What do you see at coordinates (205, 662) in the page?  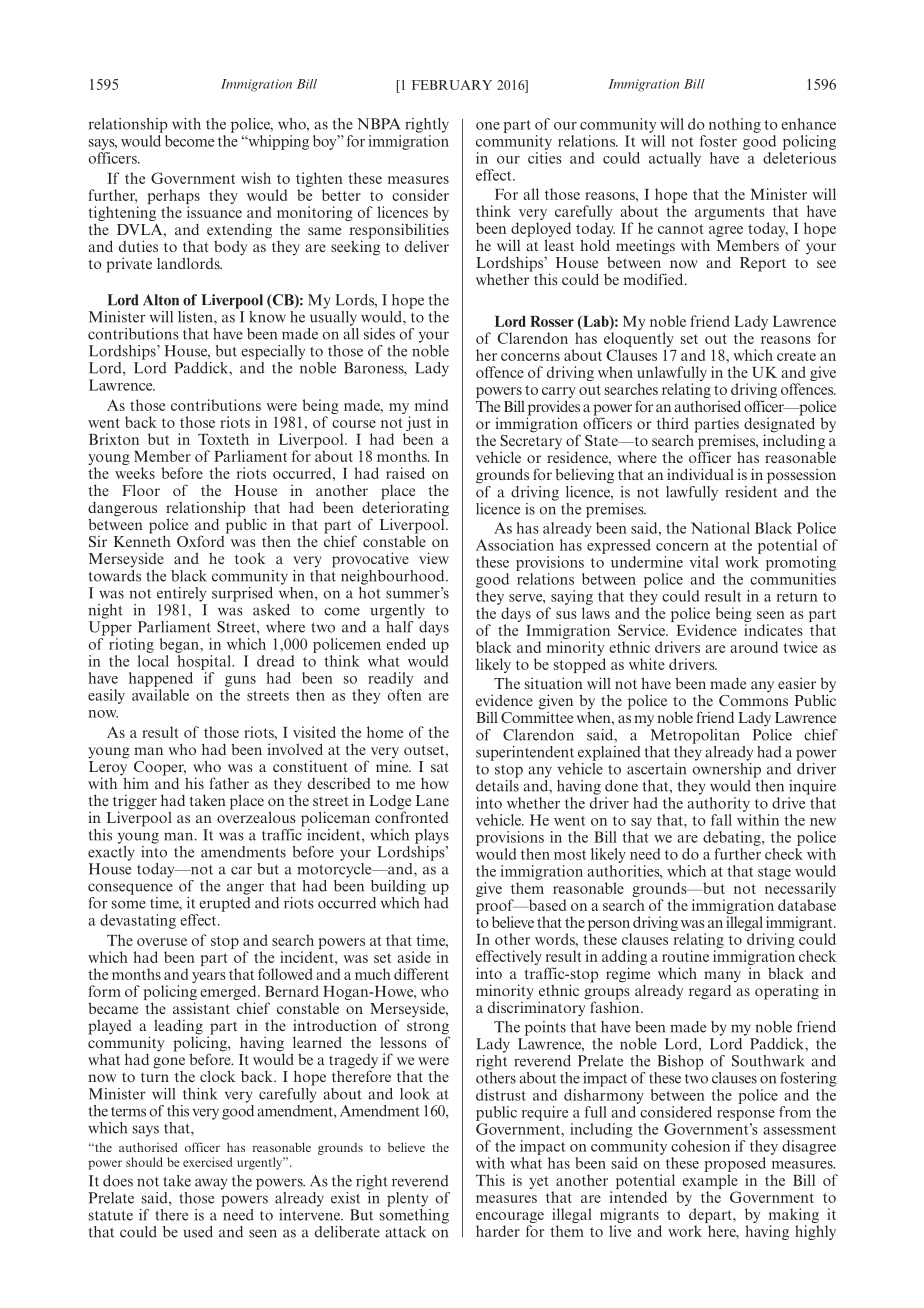 I see `hospital` at bounding box center [205, 662].
